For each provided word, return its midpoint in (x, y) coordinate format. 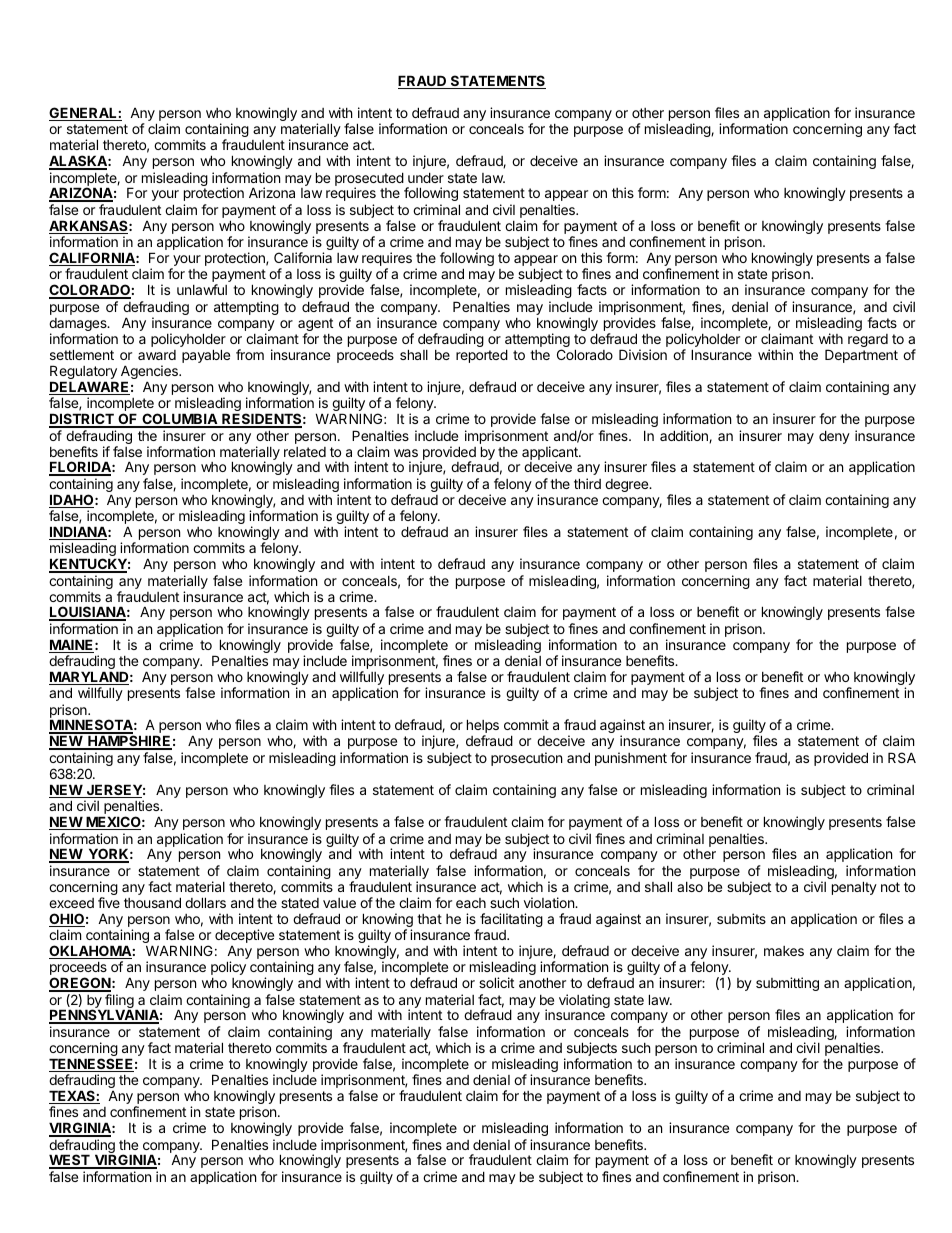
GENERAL (84, 114)
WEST (70, 1161)
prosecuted (369, 180)
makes (784, 951)
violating (584, 1001)
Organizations (691, 239)
